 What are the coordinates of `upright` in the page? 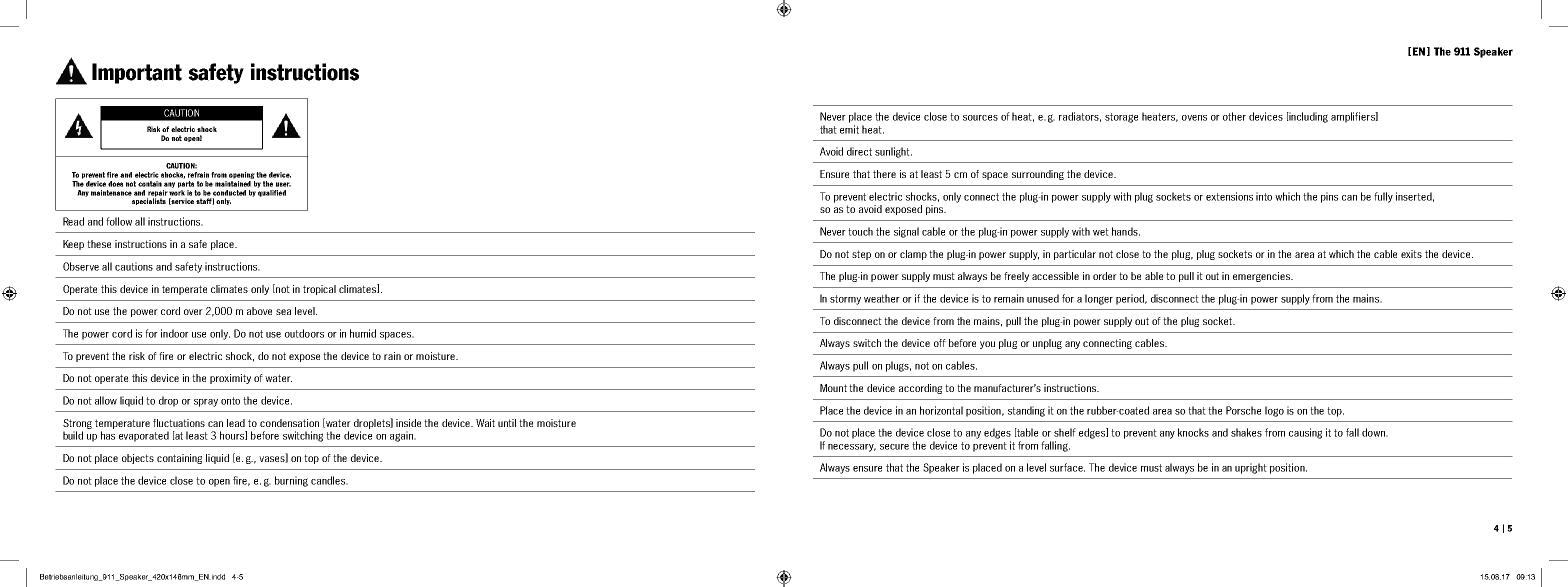 It's located at (1251, 468).
